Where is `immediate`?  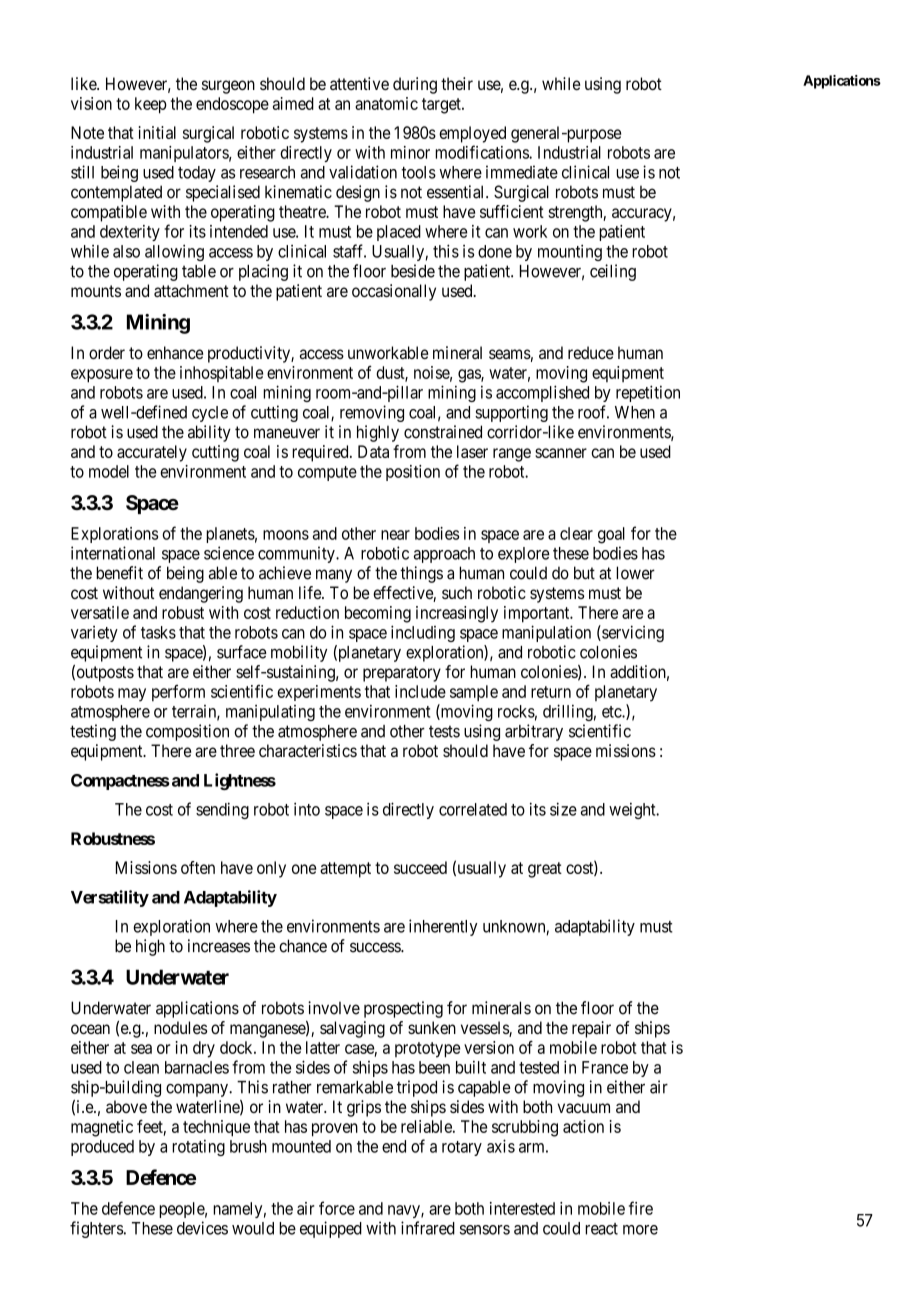
immediate is located at coordinates (522, 172).
